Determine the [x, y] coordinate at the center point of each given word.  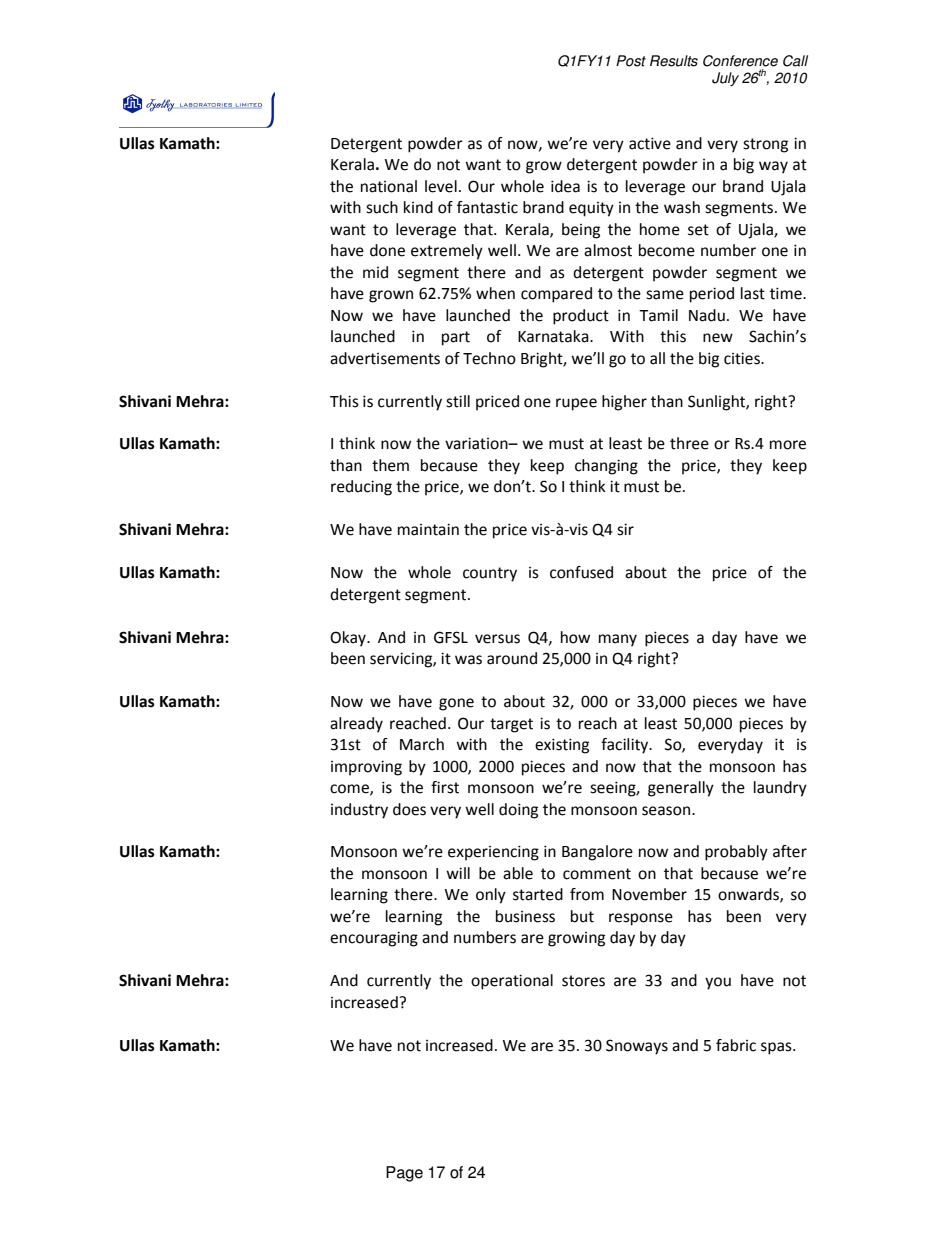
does [409, 809]
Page [404, 1174]
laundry [780, 789]
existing [562, 746]
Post [631, 61]
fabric [736, 1045]
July [725, 79]
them [390, 465]
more [788, 445]
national [389, 186]
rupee [576, 404]
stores [583, 981]
